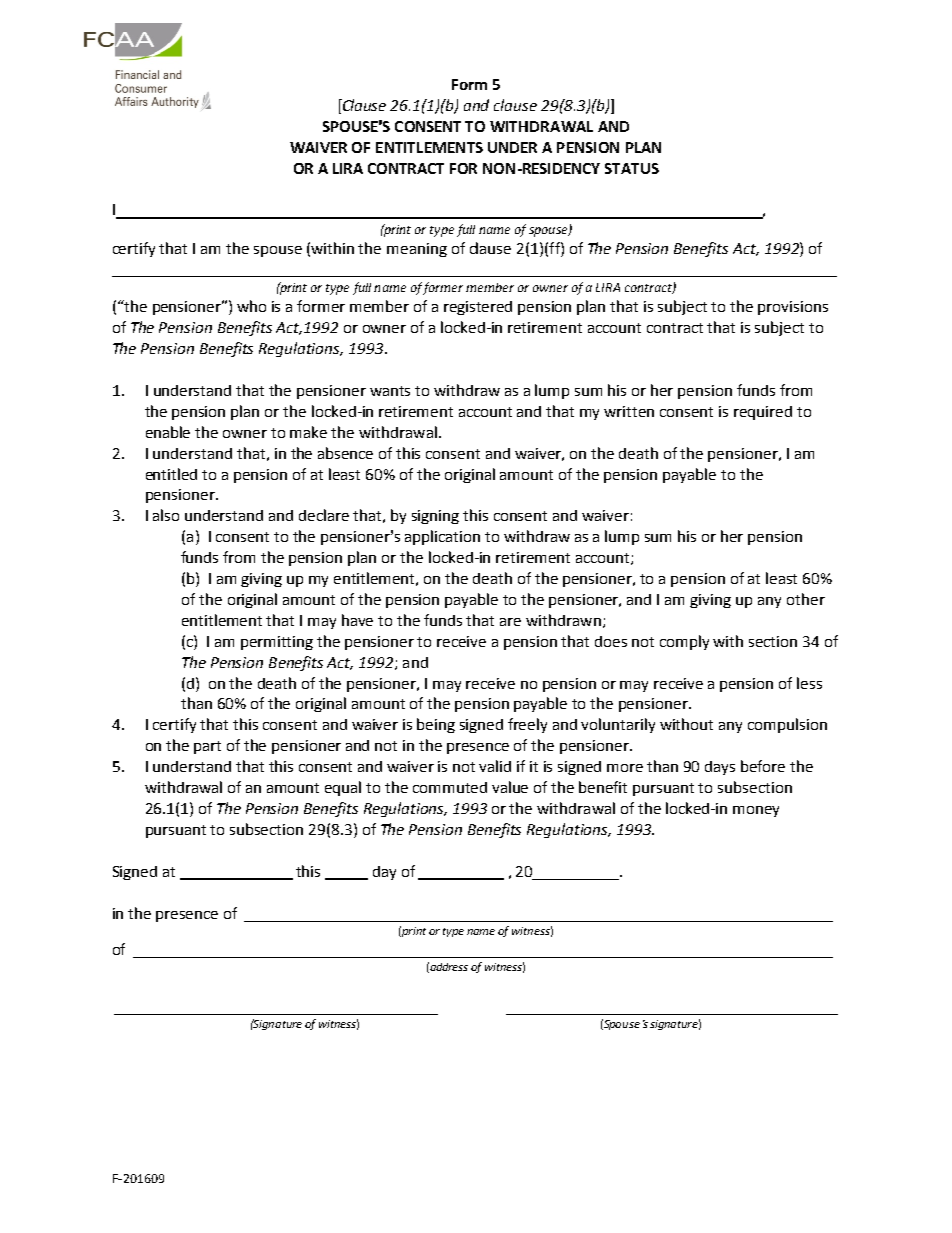  What do you see at coordinates (171, 474) in the screenshot?
I see `entitled` at bounding box center [171, 474].
